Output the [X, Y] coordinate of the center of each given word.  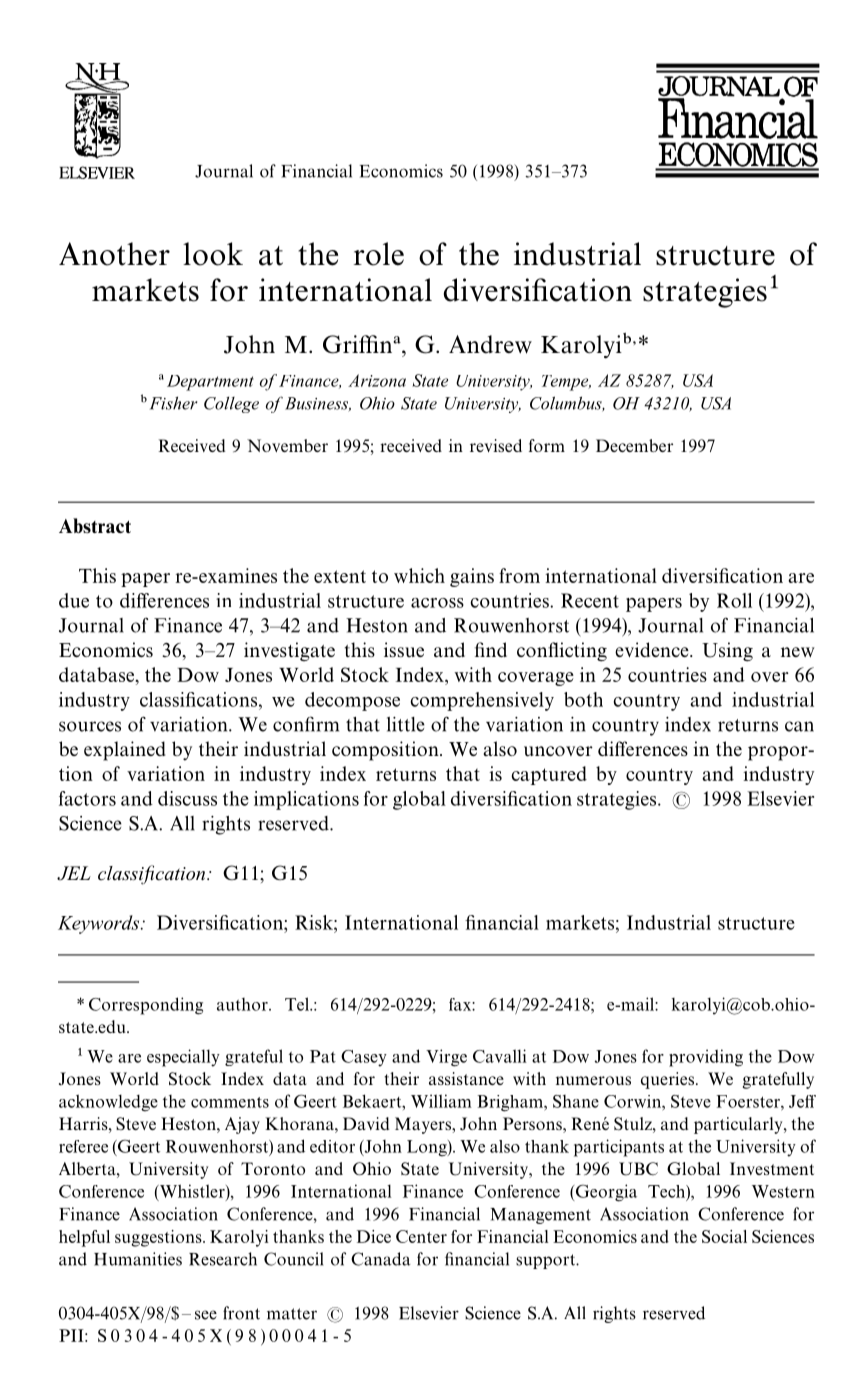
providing [706, 1058]
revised [496, 445]
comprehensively [482, 701]
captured [549, 775]
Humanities [138, 1259]
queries [667, 1080]
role [379, 254]
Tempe [566, 383]
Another [114, 254]
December [634, 445]
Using [727, 652]
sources [90, 726]
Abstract [95, 525]
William [441, 1101]
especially [183, 1058]
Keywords [100, 924]
